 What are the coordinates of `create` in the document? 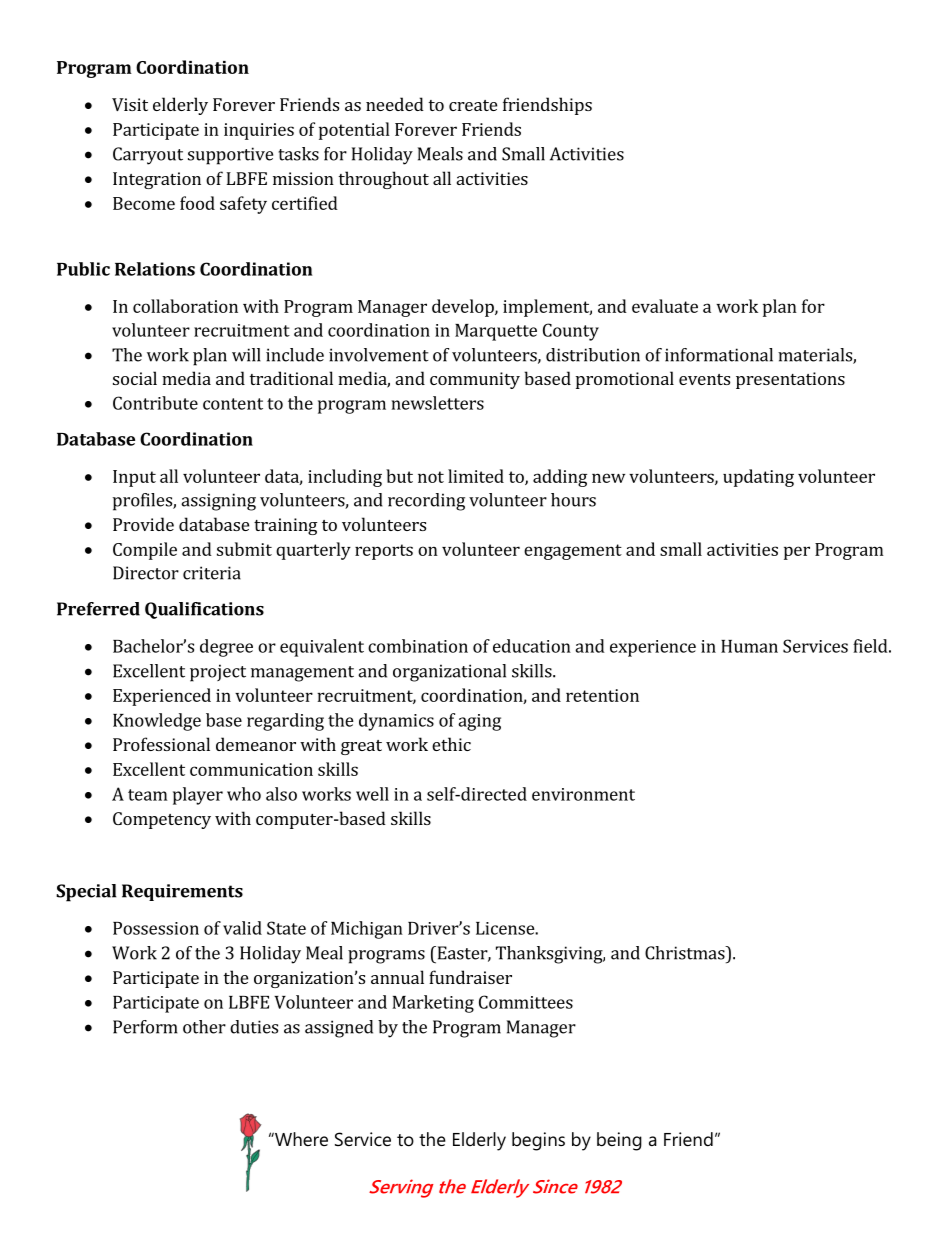 It's located at (473, 105).
